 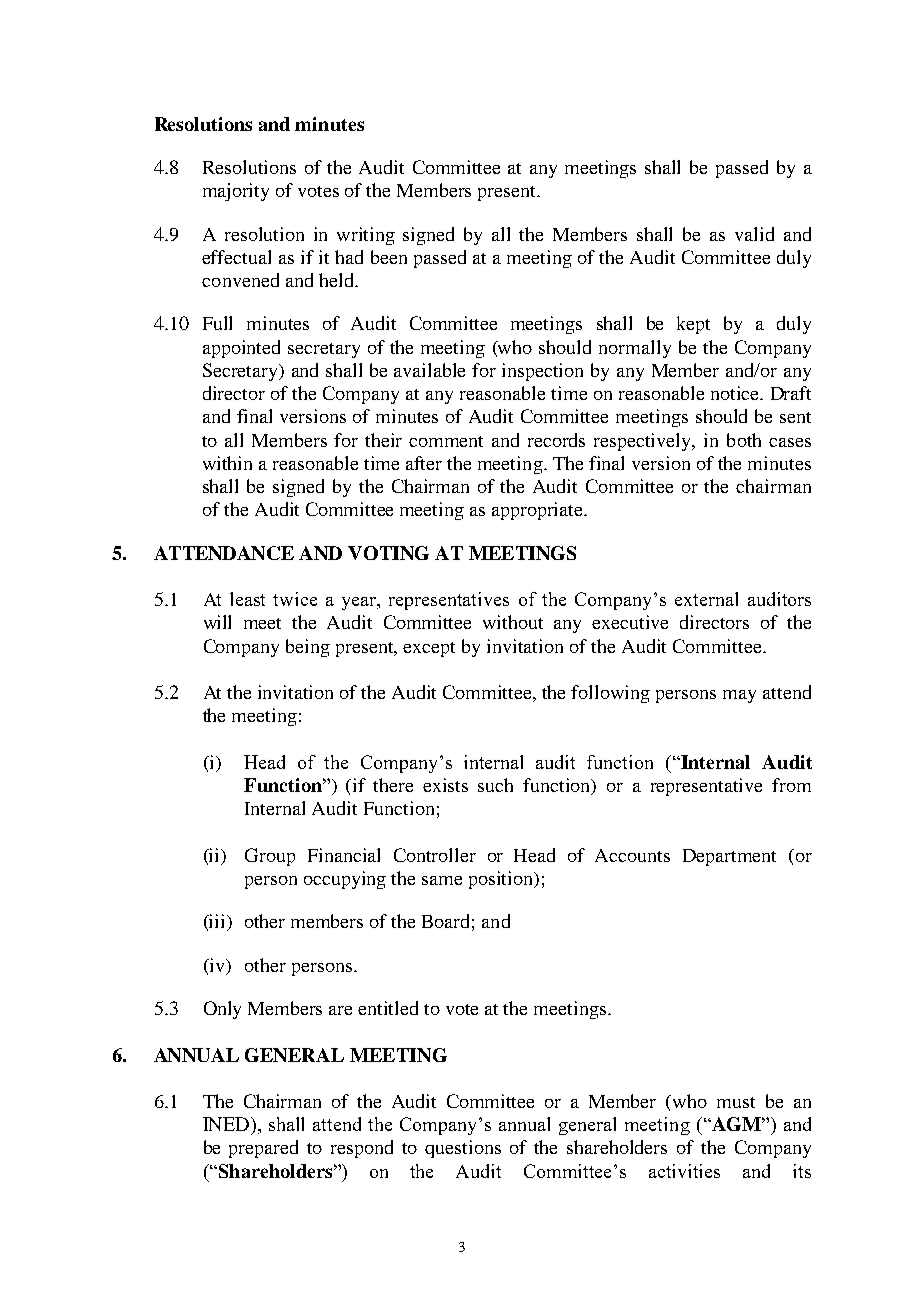 I want to click on being, so click(x=308, y=648).
